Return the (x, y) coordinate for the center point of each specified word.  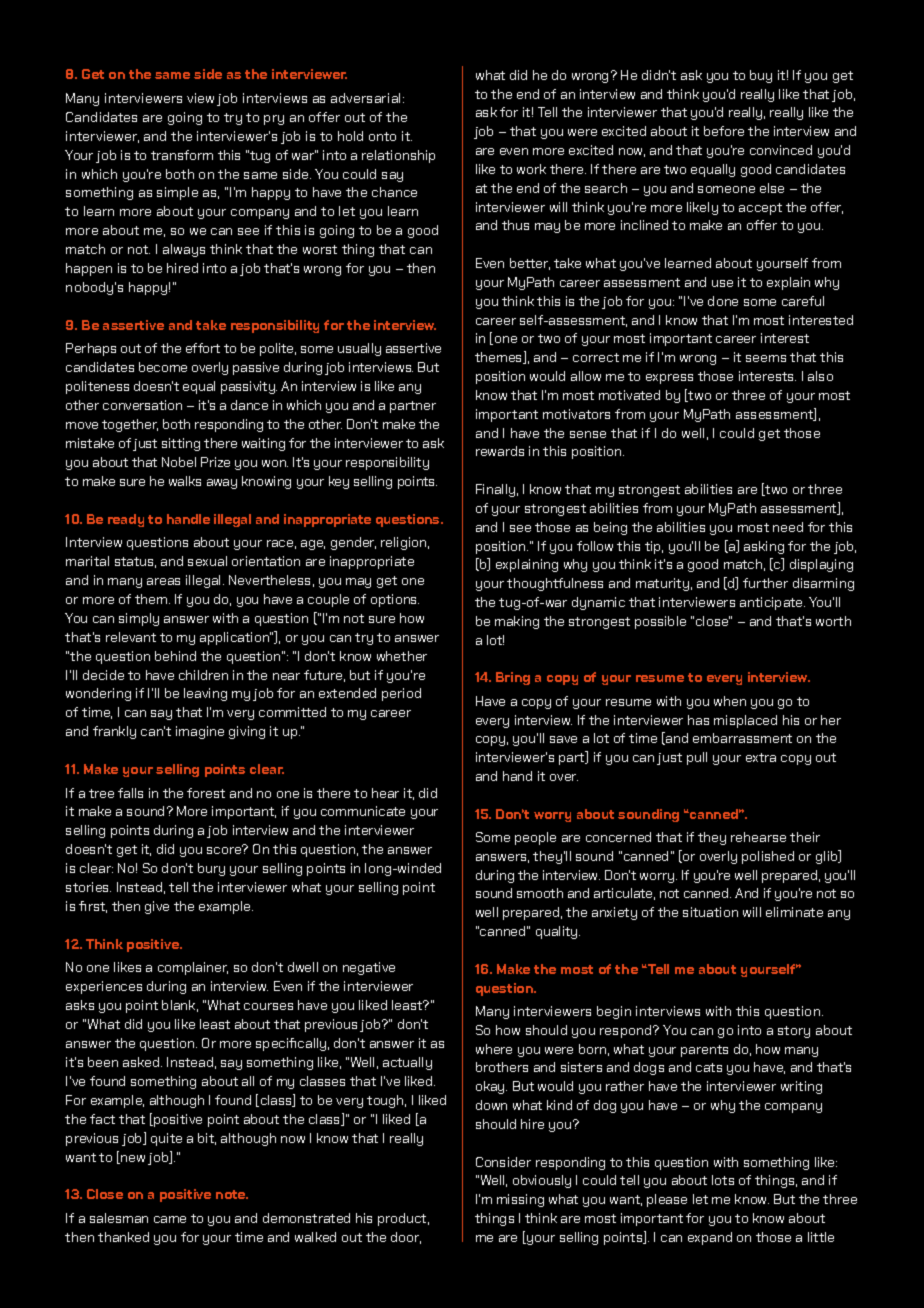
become (163, 367)
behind (175, 656)
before (724, 131)
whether (402, 656)
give (157, 907)
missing (520, 1200)
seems (766, 358)
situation (710, 912)
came (170, 1219)
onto (382, 136)
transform (182, 155)
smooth (540, 893)
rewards (500, 451)
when (730, 701)
